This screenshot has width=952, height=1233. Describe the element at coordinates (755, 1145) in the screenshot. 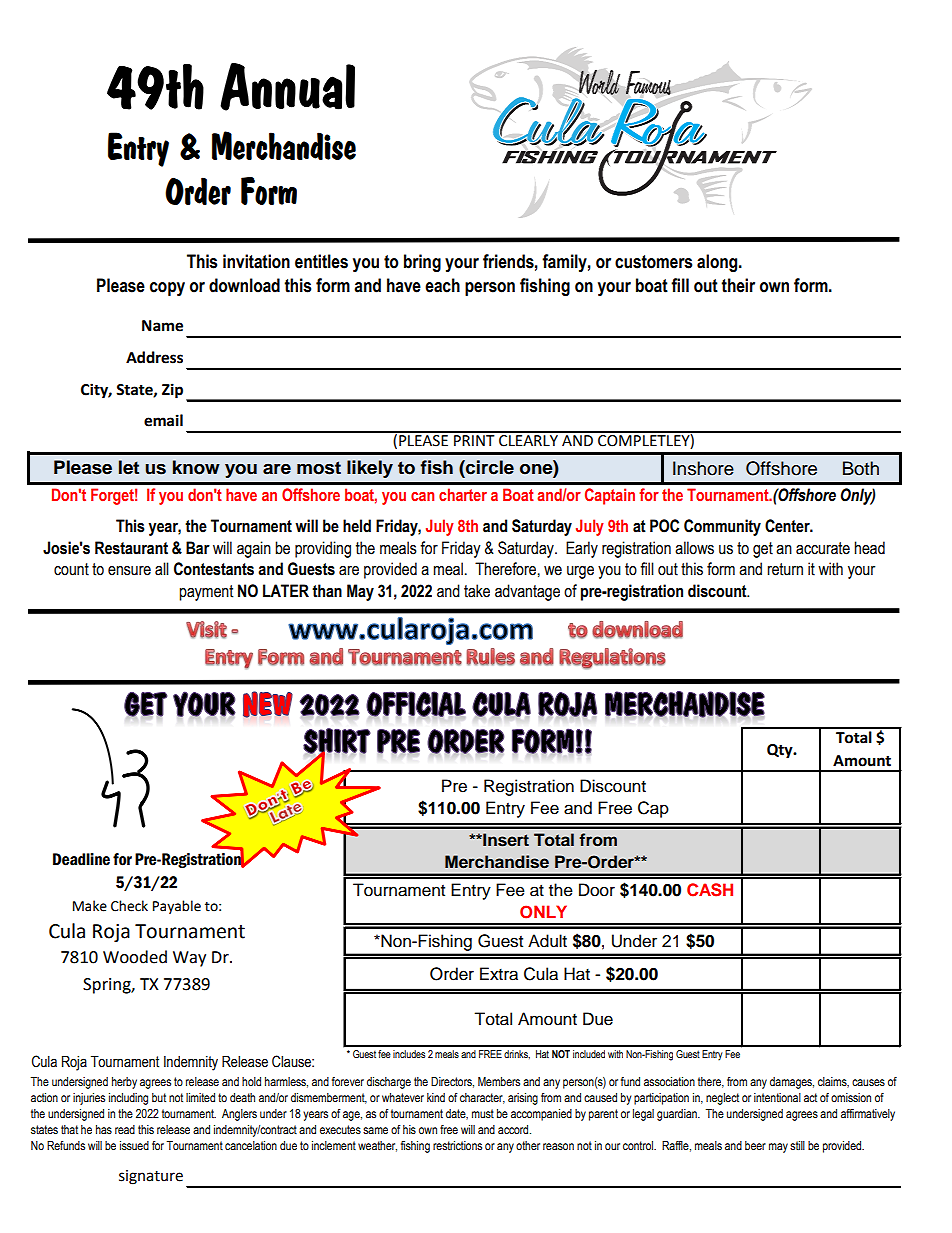

I see `beer` at that location.
